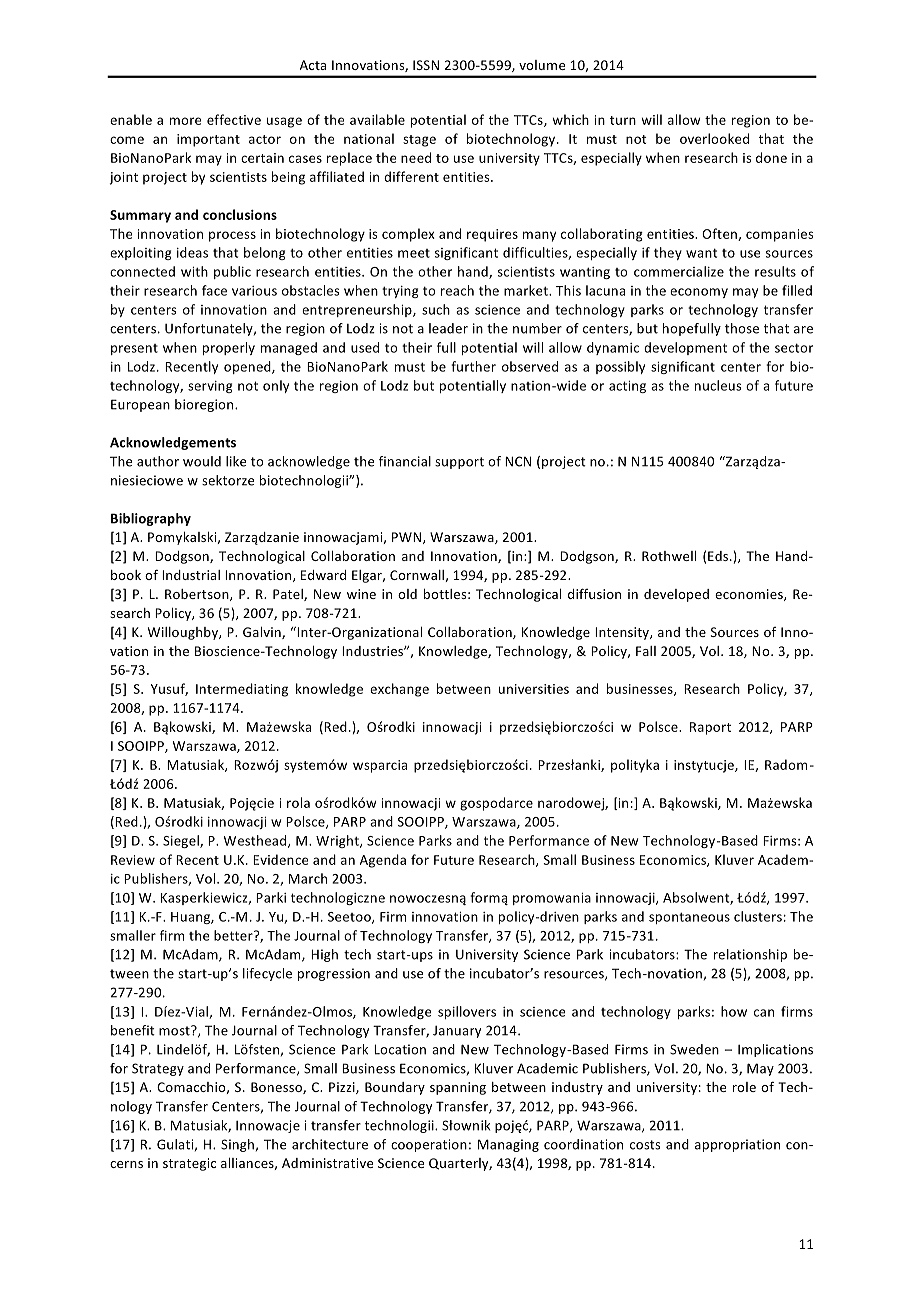 The image size is (924, 1308). Describe the element at coordinates (429, 1145) in the screenshot. I see `cooperation` at that location.
